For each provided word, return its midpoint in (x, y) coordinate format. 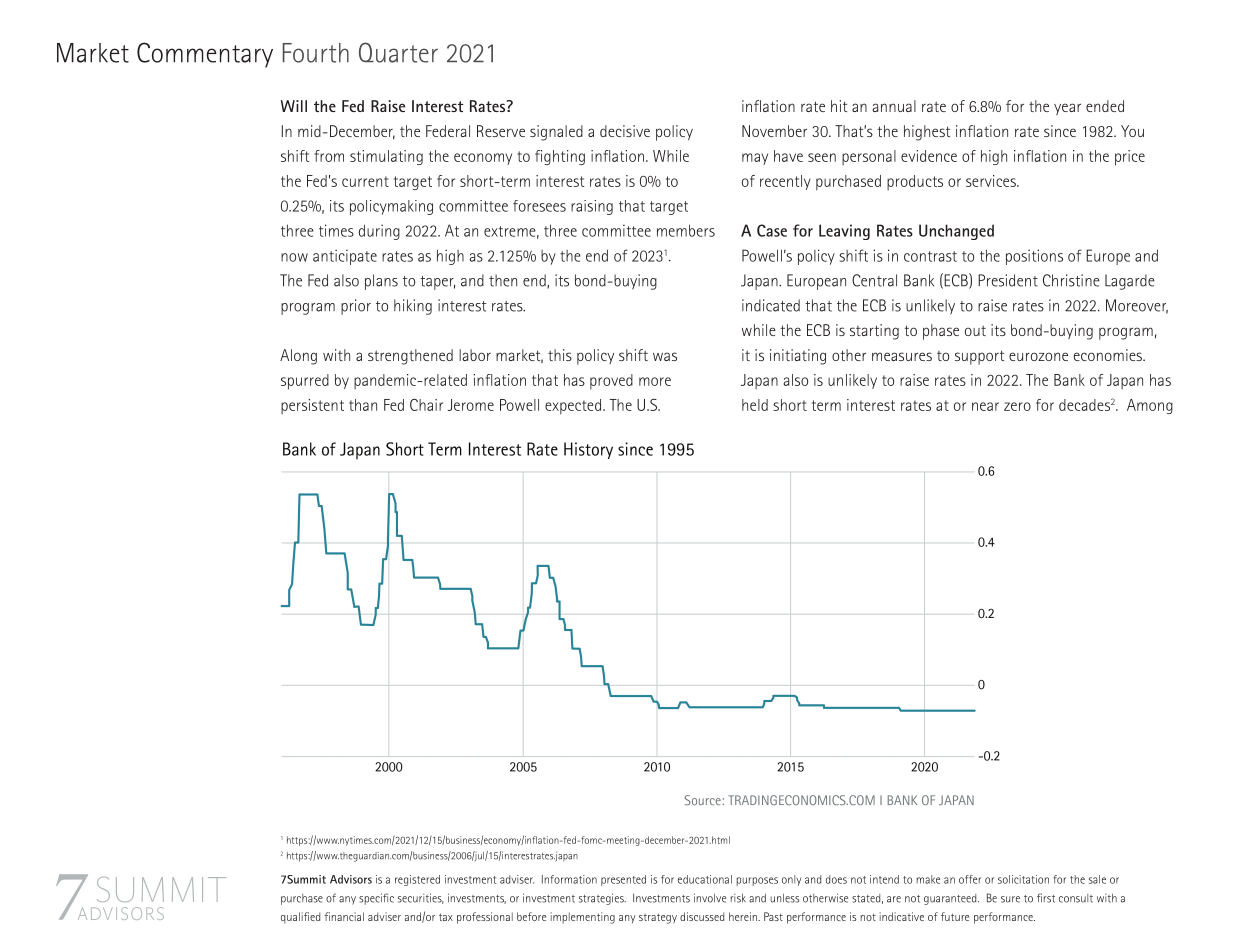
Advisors (351, 879)
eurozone (1038, 356)
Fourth (315, 53)
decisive (625, 131)
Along (298, 357)
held (755, 405)
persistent (312, 406)
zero (1017, 406)
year (1067, 109)
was (665, 356)
